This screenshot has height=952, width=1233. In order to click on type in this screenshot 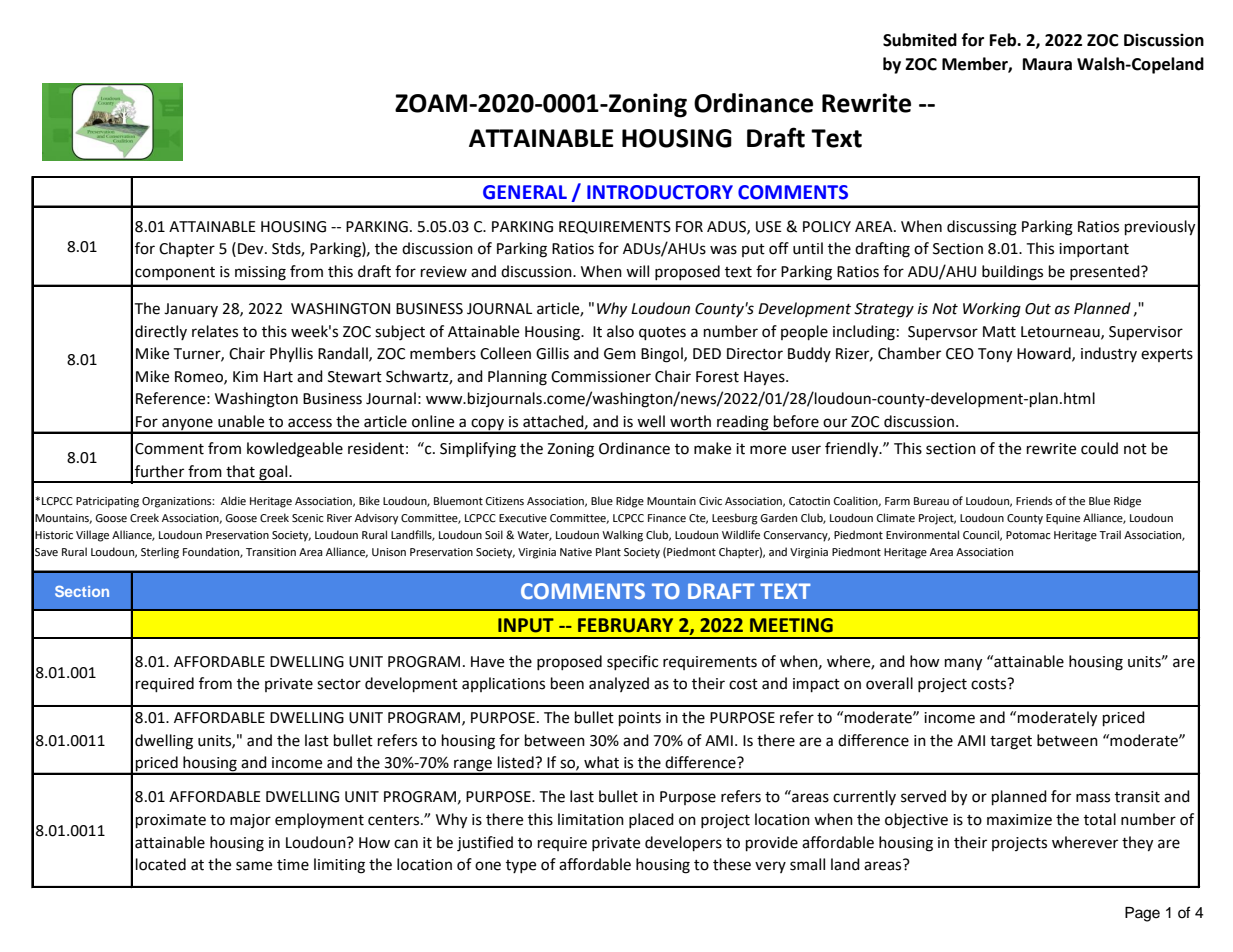, I will do `click(521, 866)`.
